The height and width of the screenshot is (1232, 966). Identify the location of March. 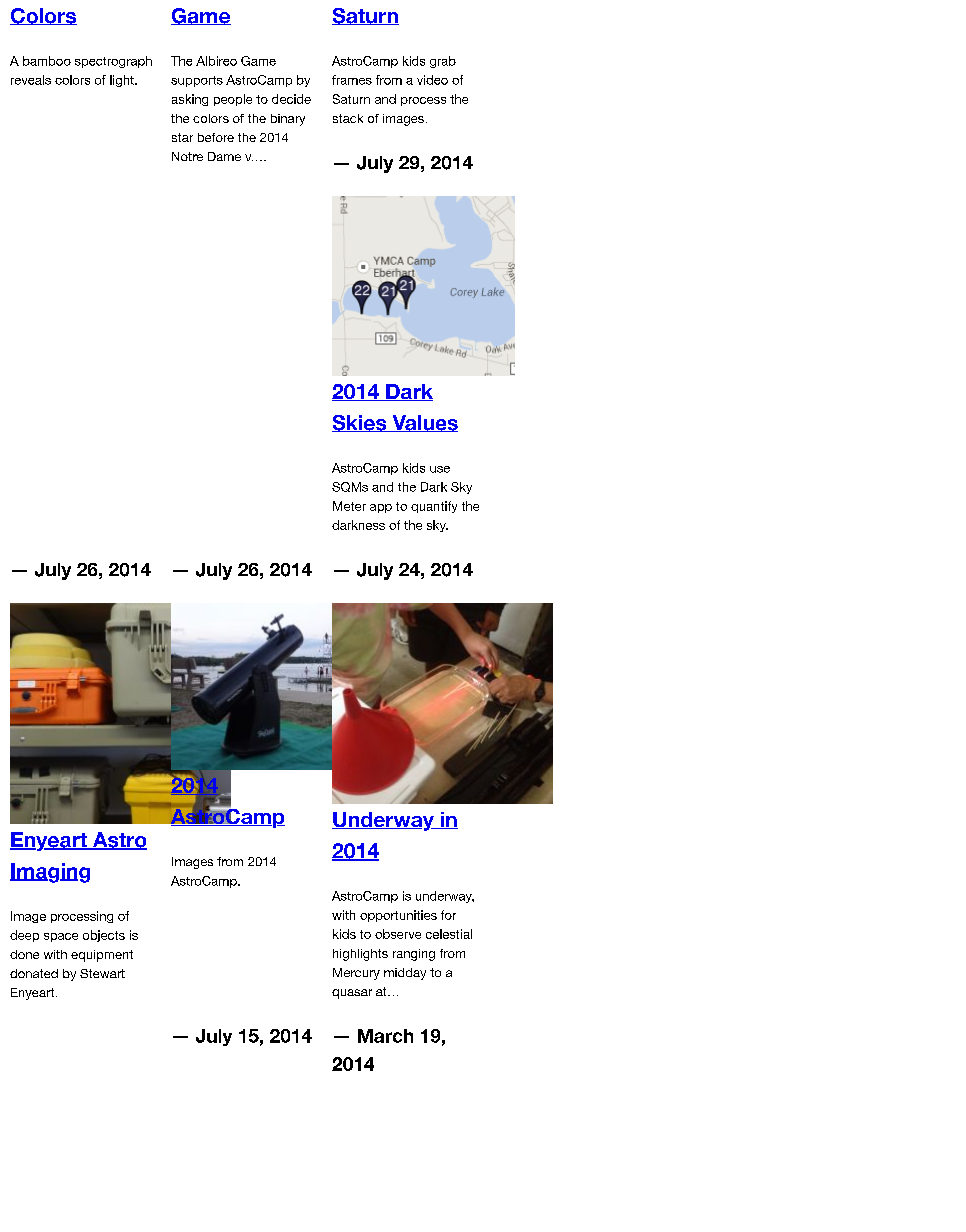
(385, 1036).
